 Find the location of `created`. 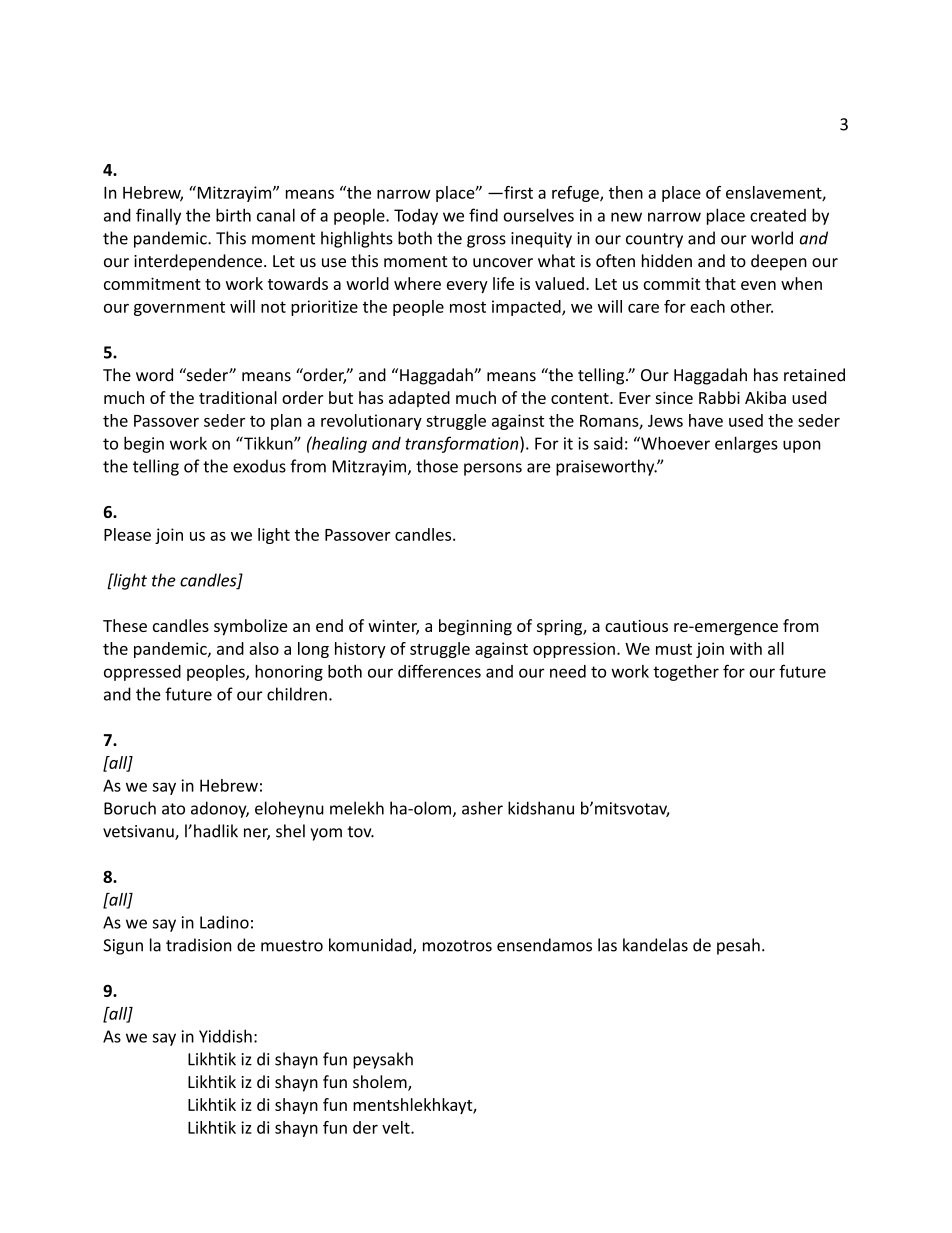

created is located at coordinates (778, 215).
